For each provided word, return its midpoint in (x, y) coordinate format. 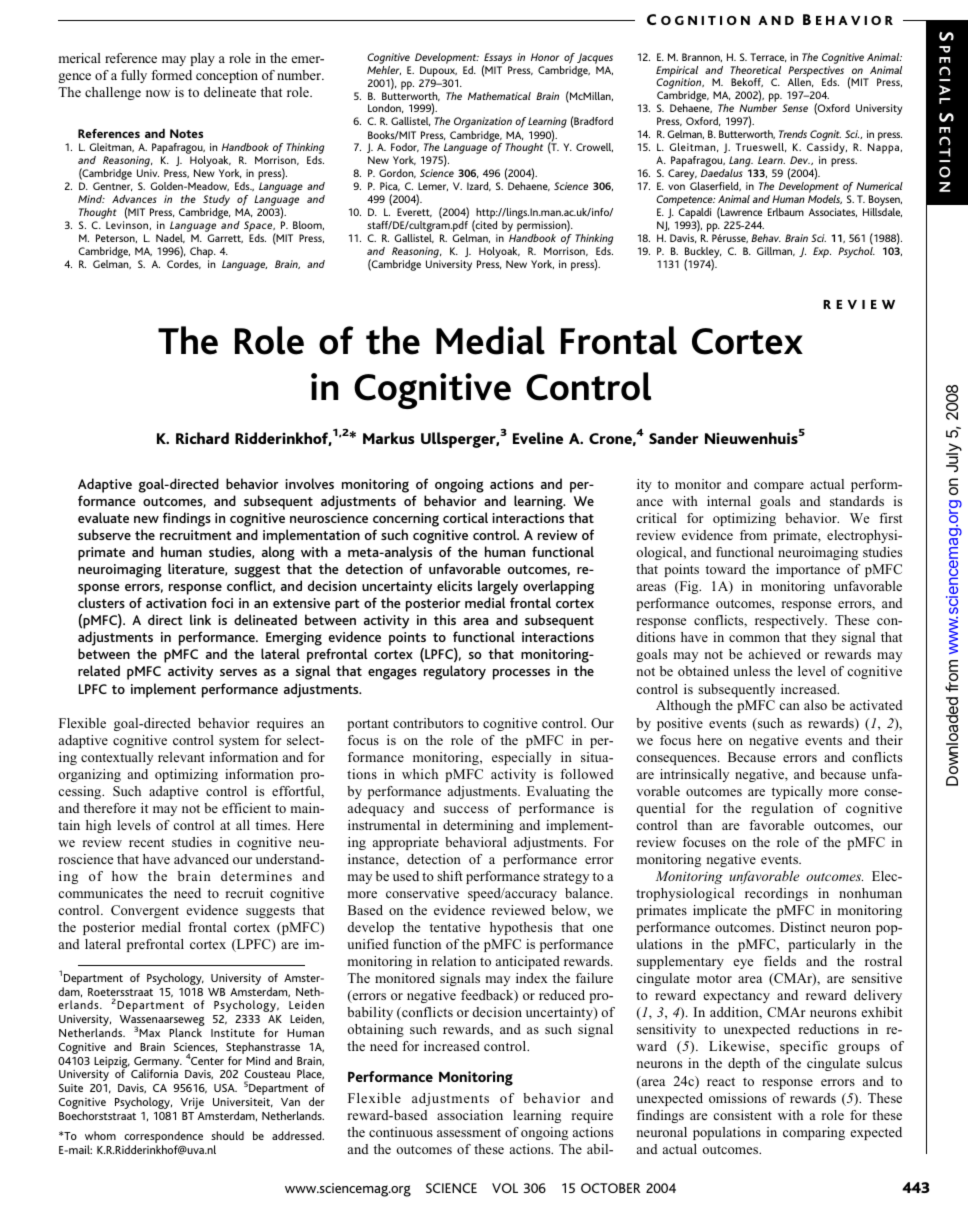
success (466, 809)
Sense (795, 108)
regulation (782, 809)
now (158, 93)
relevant (181, 757)
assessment (469, 1132)
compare (779, 487)
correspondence (163, 1138)
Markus (389, 438)
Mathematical (499, 96)
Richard (202, 438)
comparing (814, 1133)
